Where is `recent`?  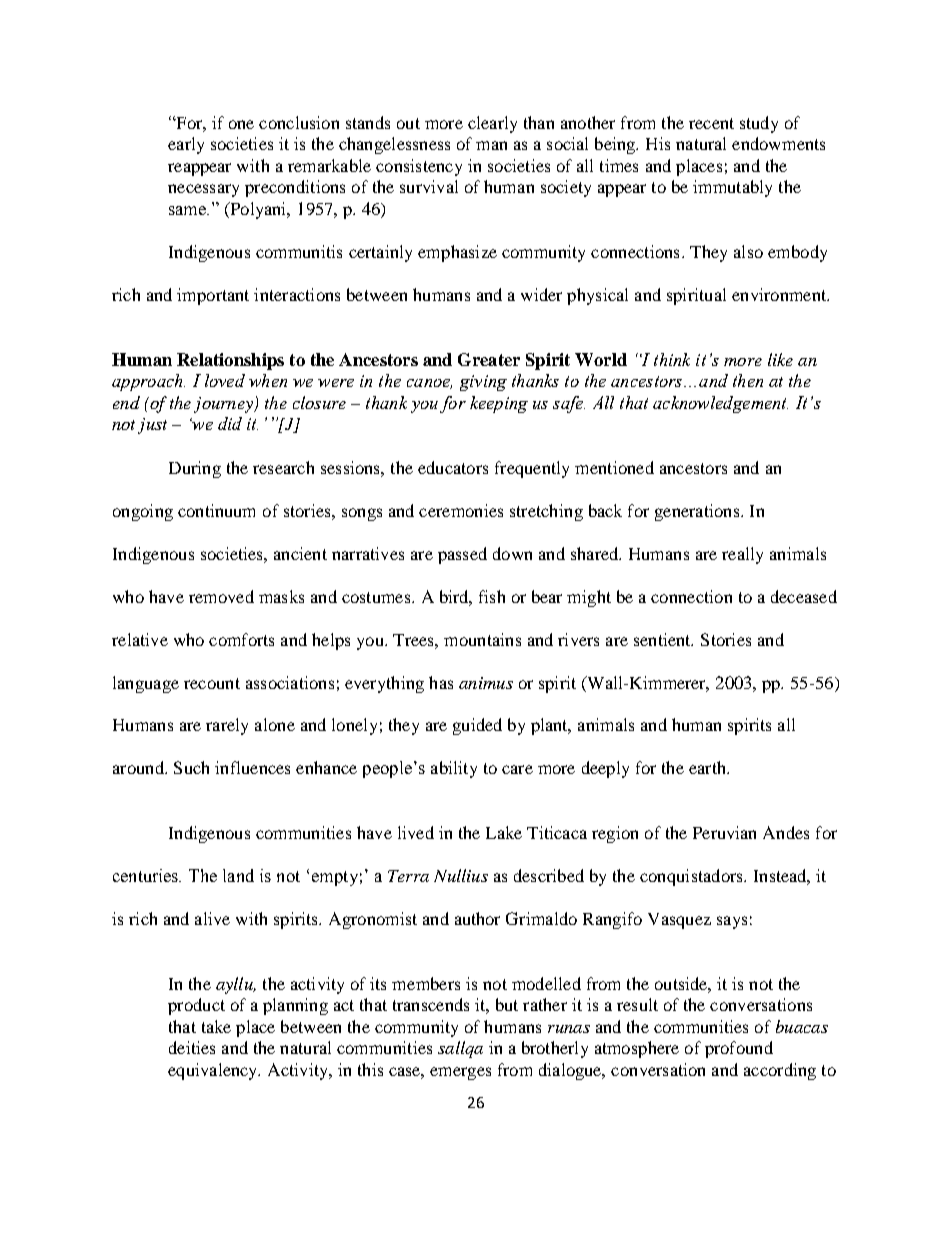 recent is located at coordinates (711, 123).
